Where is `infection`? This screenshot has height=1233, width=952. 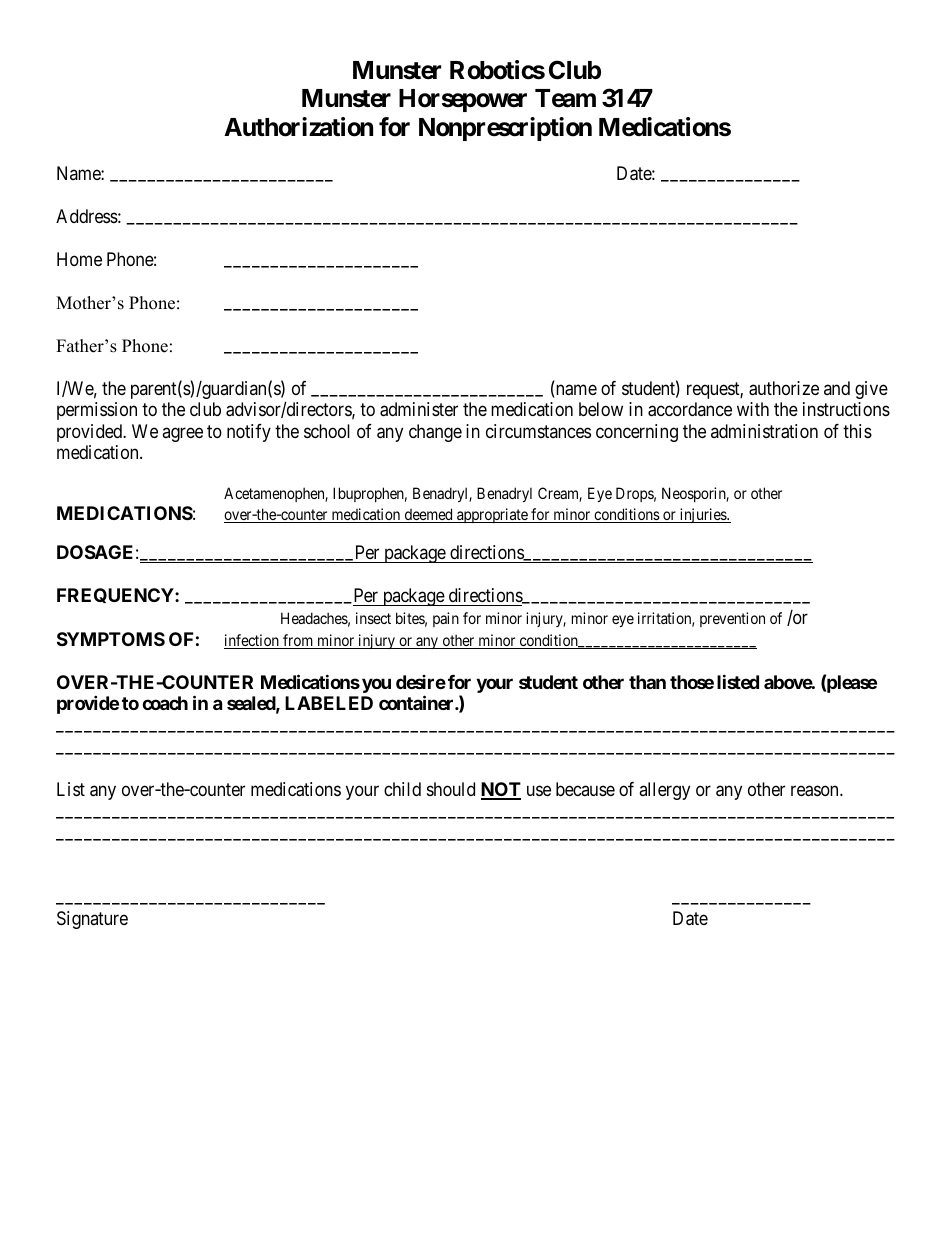 infection is located at coordinates (252, 641).
